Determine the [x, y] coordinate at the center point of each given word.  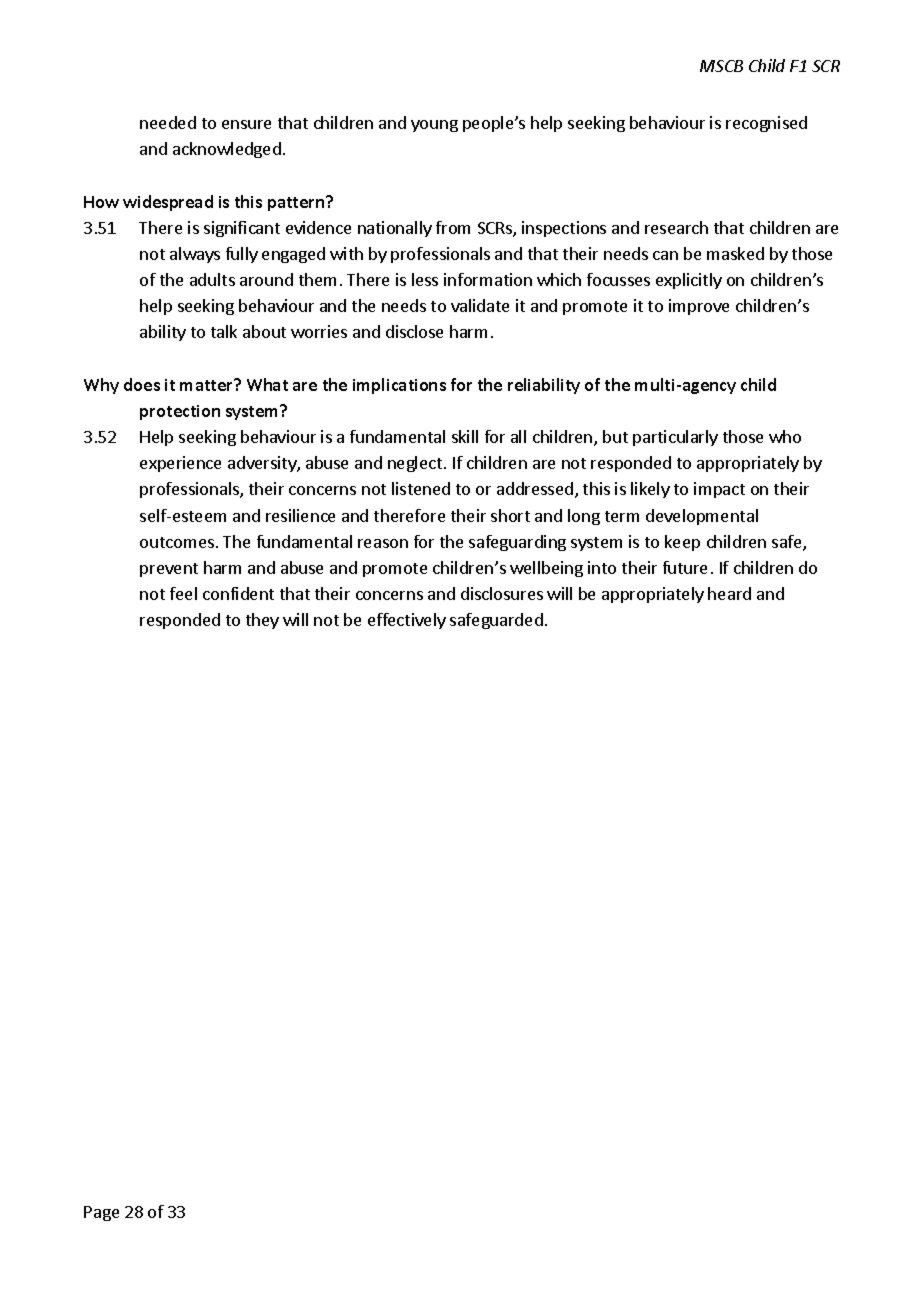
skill [465, 436]
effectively [407, 621]
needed [168, 122]
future [685, 567]
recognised [766, 124]
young [434, 126]
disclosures [502, 593]
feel [183, 593]
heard [729, 593]
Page [101, 1213]
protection [180, 412]
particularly [675, 438]
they [262, 621]
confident [238, 593]
